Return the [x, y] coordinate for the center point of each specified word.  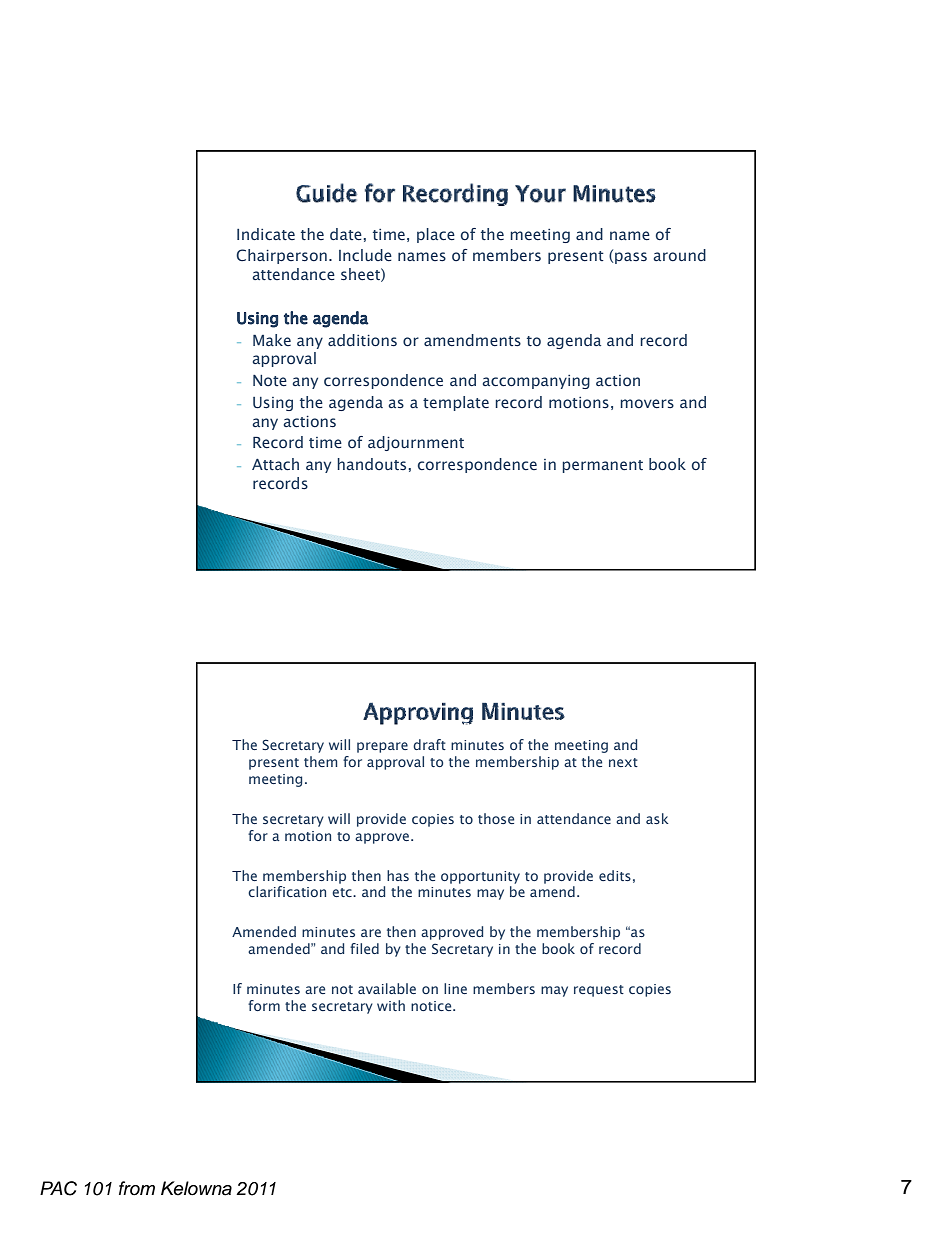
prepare [382, 747]
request [599, 991]
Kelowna [196, 1188]
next [623, 762]
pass [631, 258]
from [137, 1188]
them [320, 761]
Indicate [266, 234]
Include [365, 255]
